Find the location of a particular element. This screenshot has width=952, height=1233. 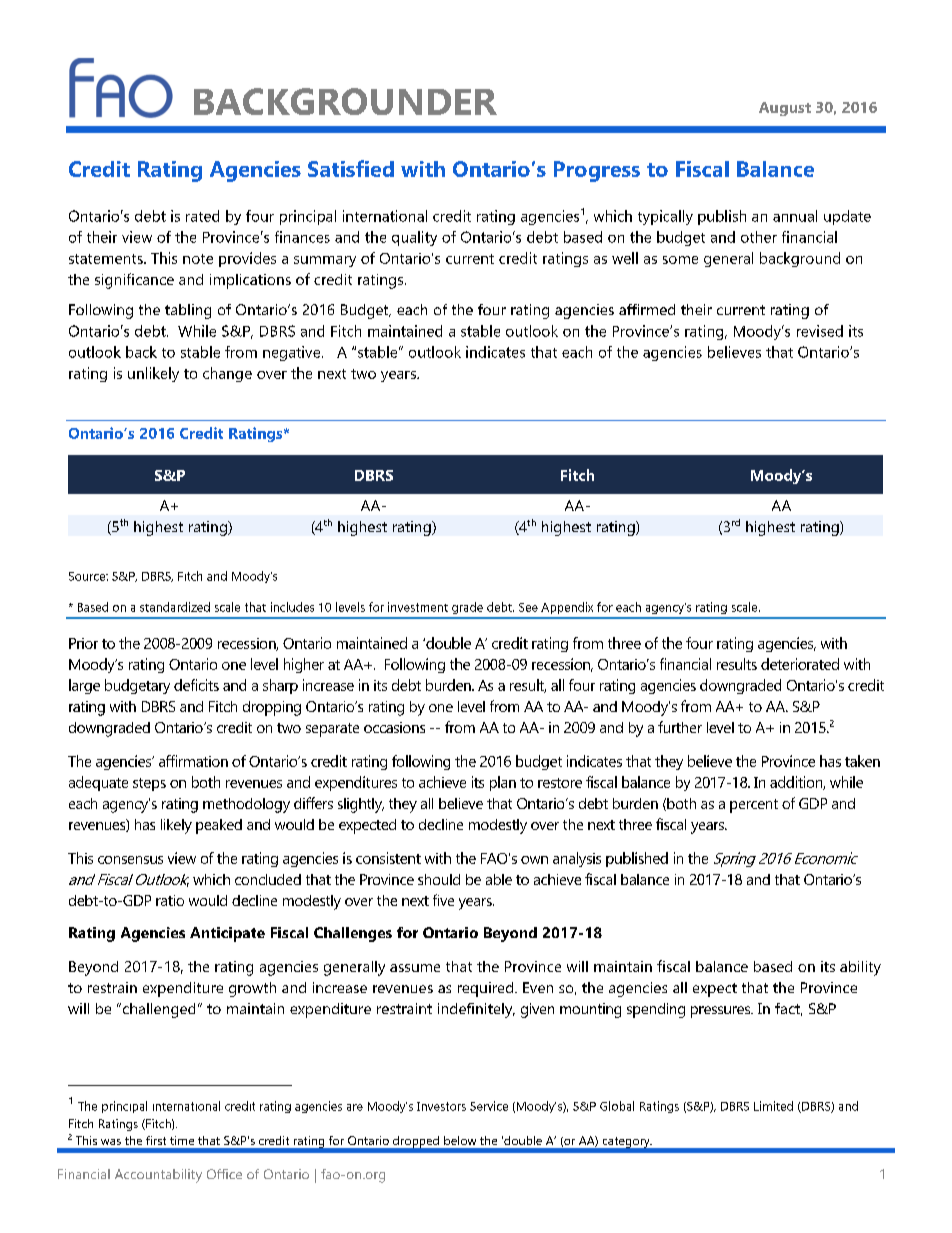

ratio is located at coordinates (170, 900).
